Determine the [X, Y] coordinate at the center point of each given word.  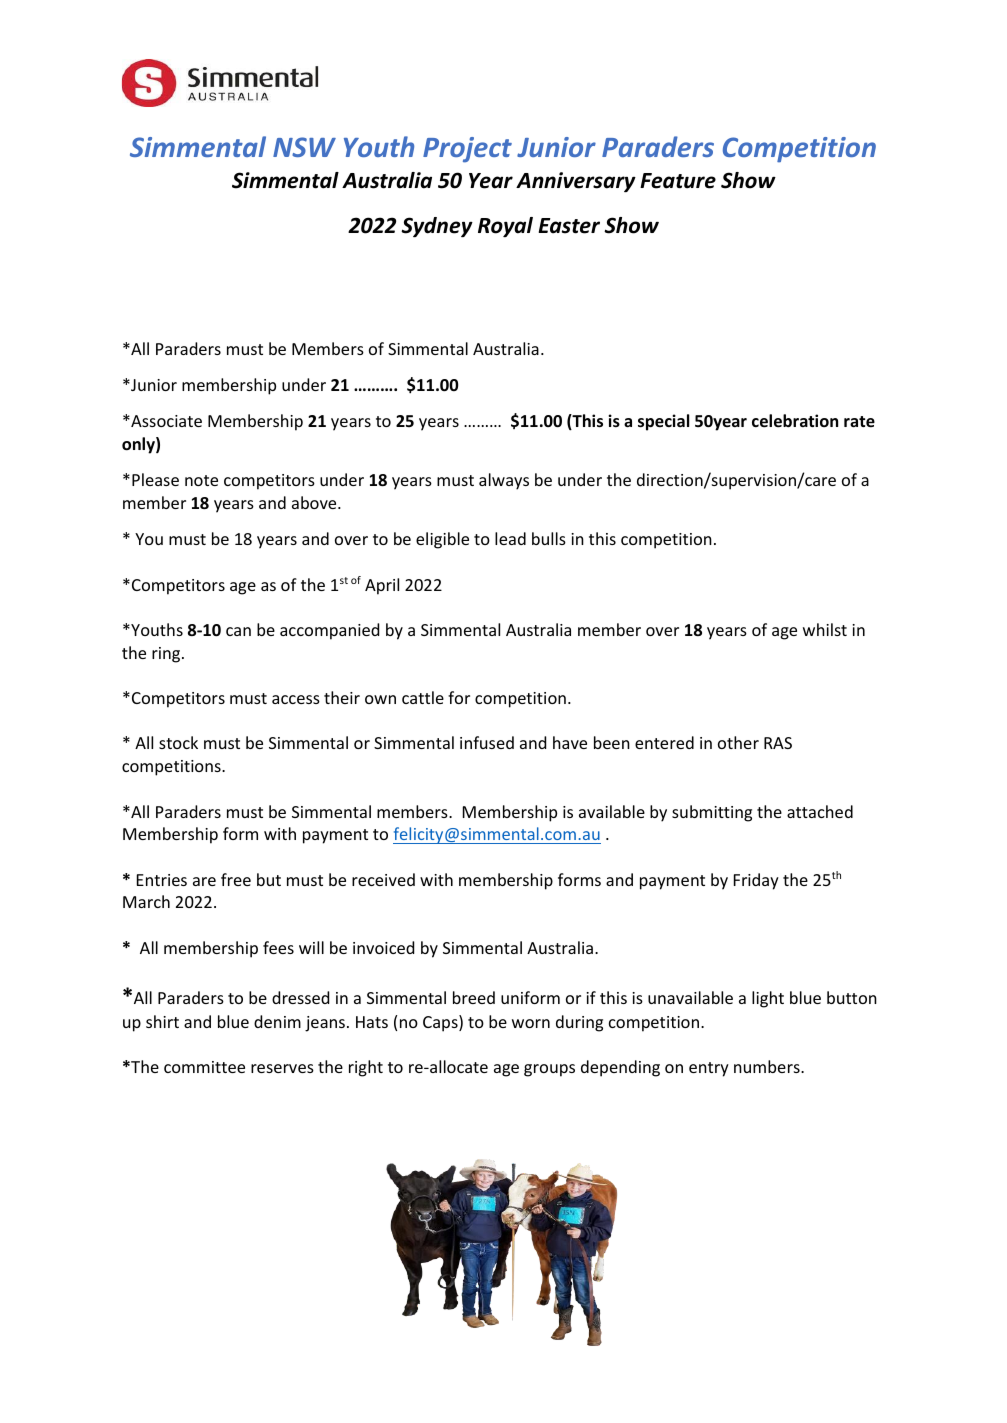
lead [510, 538]
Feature [678, 181]
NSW [304, 147]
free [236, 879]
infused [487, 742]
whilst [825, 629]
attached [820, 811]
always [504, 481]
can [238, 631]
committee [204, 1067]
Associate [165, 421]
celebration [795, 421]
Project [467, 150]
